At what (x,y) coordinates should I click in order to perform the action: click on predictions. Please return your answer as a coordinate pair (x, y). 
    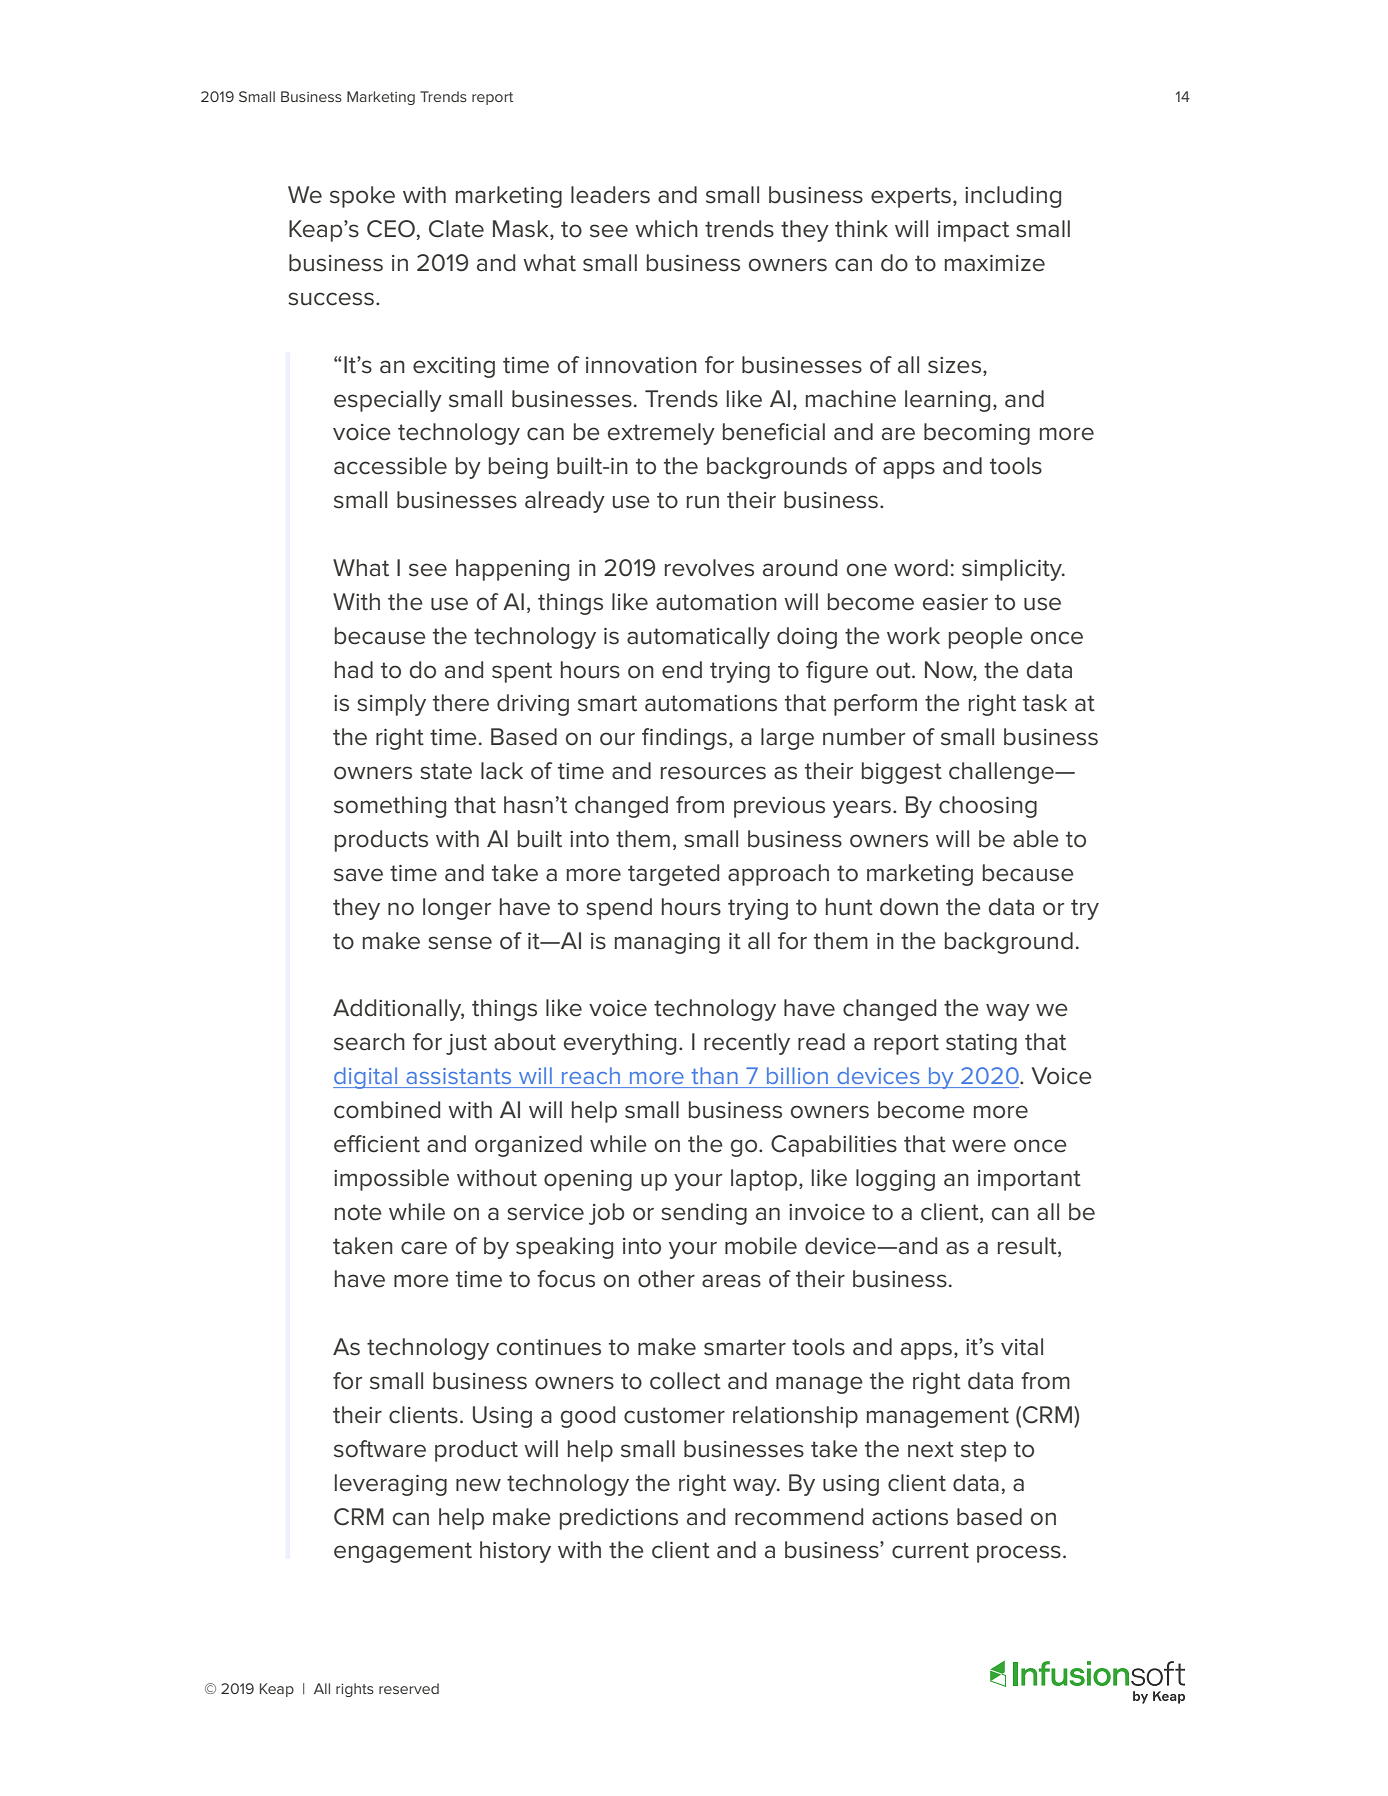
    Looking at the image, I should click on (619, 1519).
